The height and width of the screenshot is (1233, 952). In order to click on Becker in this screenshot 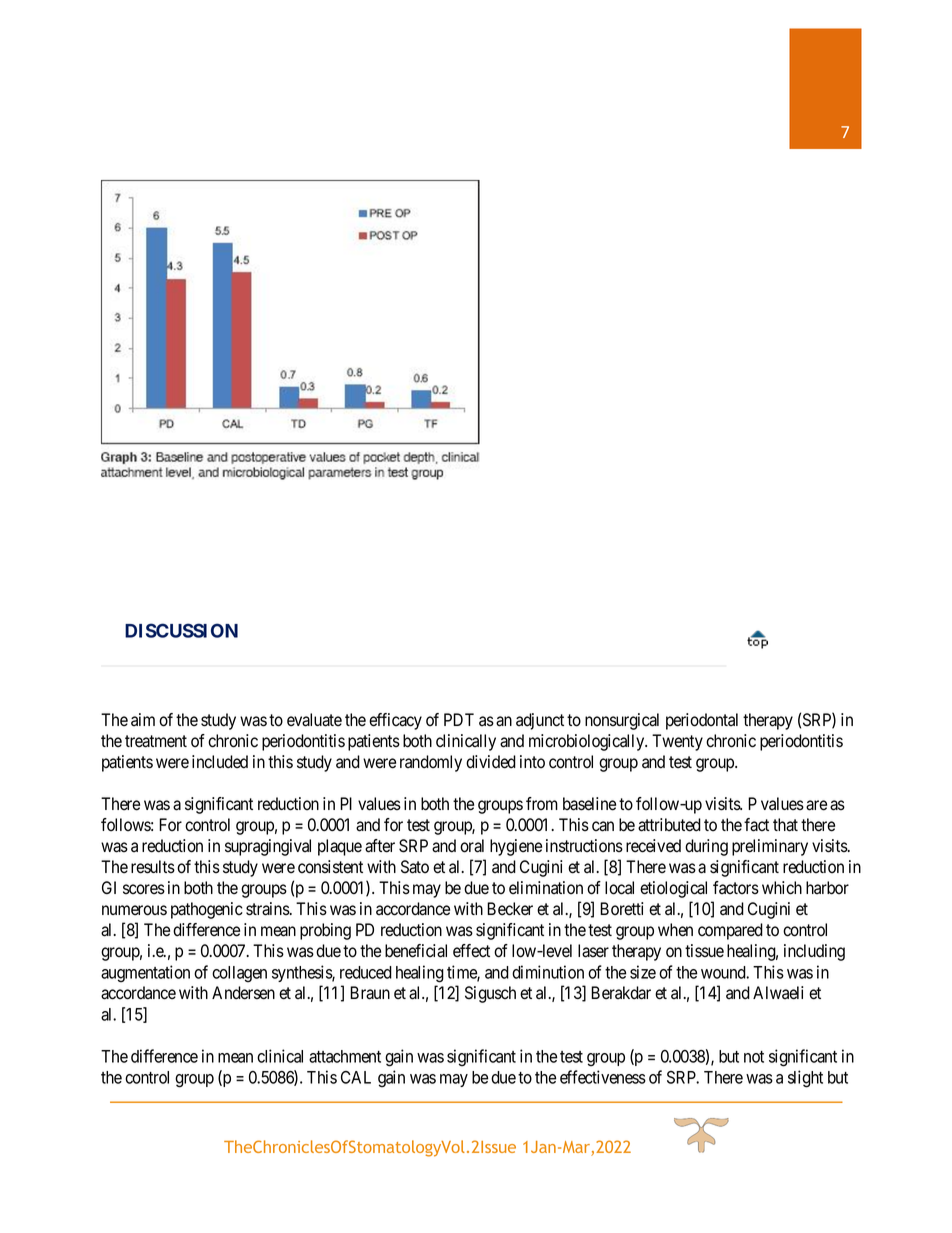, I will do `click(510, 909)`.
